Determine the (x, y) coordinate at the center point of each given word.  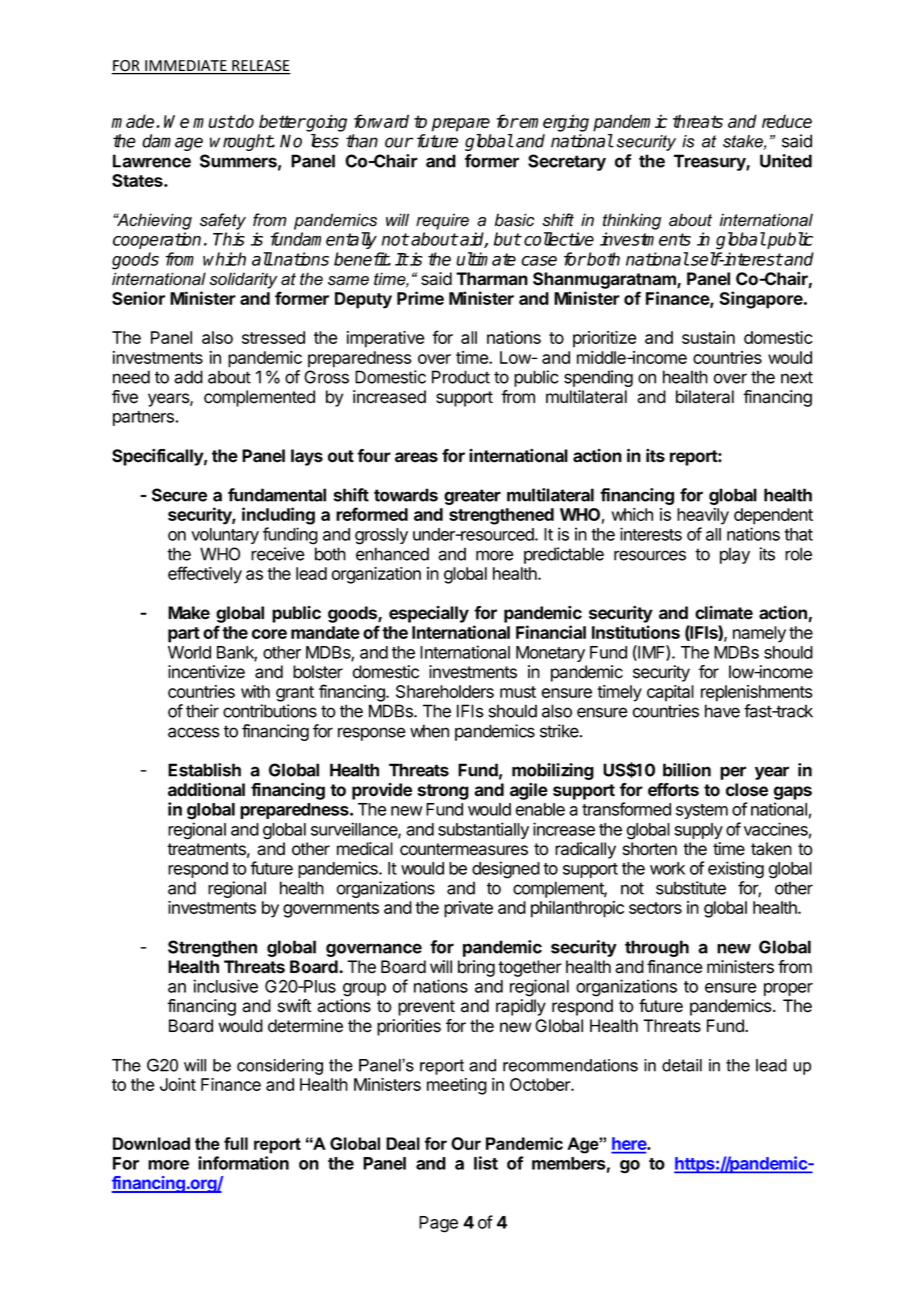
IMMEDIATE (186, 67)
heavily (703, 516)
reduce (787, 121)
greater (472, 497)
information (243, 1163)
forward (381, 121)
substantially (483, 830)
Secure (179, 495)
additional (206, 789)
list (486, 1163)
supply (699, 831)
